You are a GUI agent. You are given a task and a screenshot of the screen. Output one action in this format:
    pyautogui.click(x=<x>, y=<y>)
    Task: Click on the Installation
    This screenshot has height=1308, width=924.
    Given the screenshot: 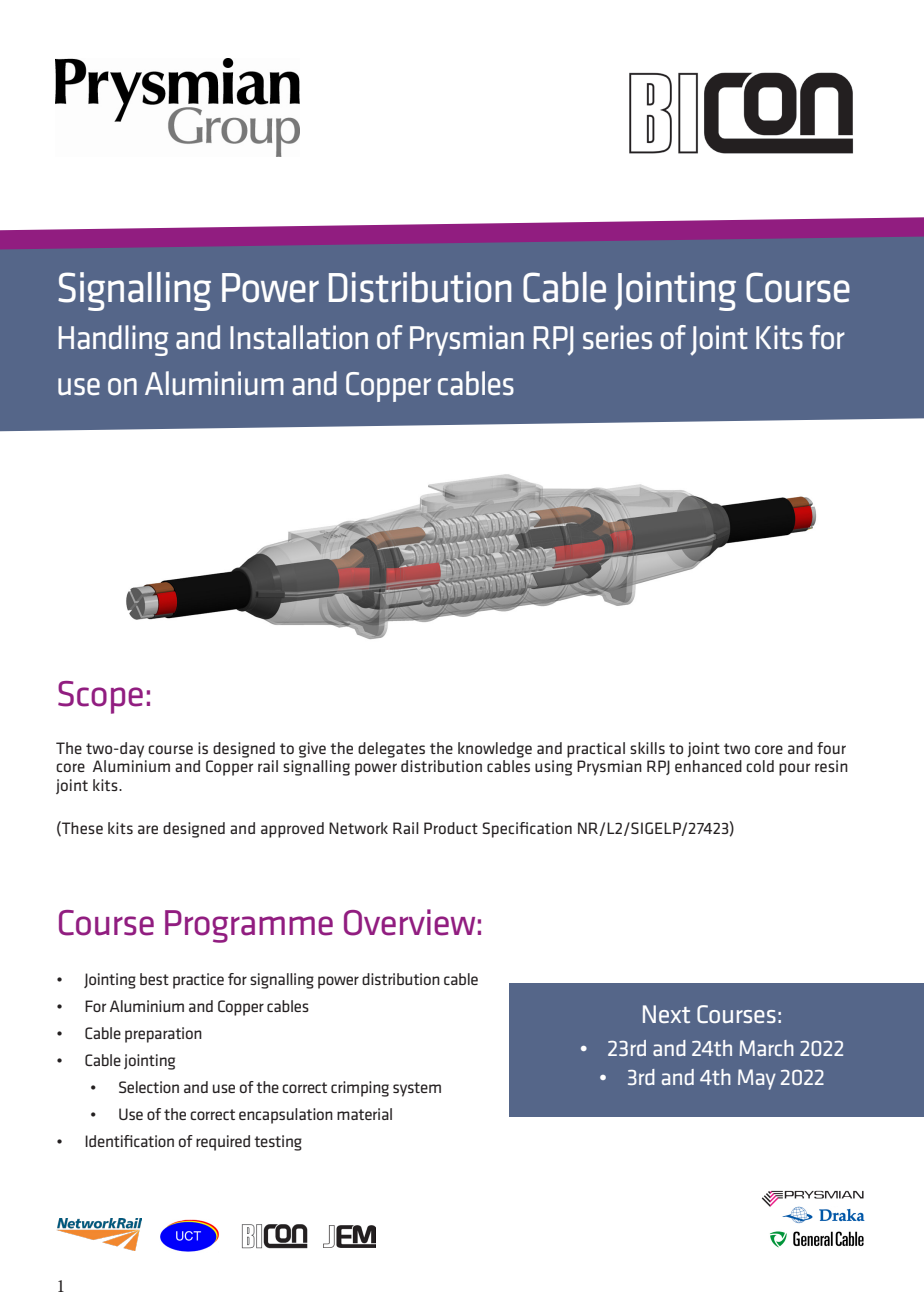 What is the action you would take?
    pyautogui.click(x=299, y=337)
